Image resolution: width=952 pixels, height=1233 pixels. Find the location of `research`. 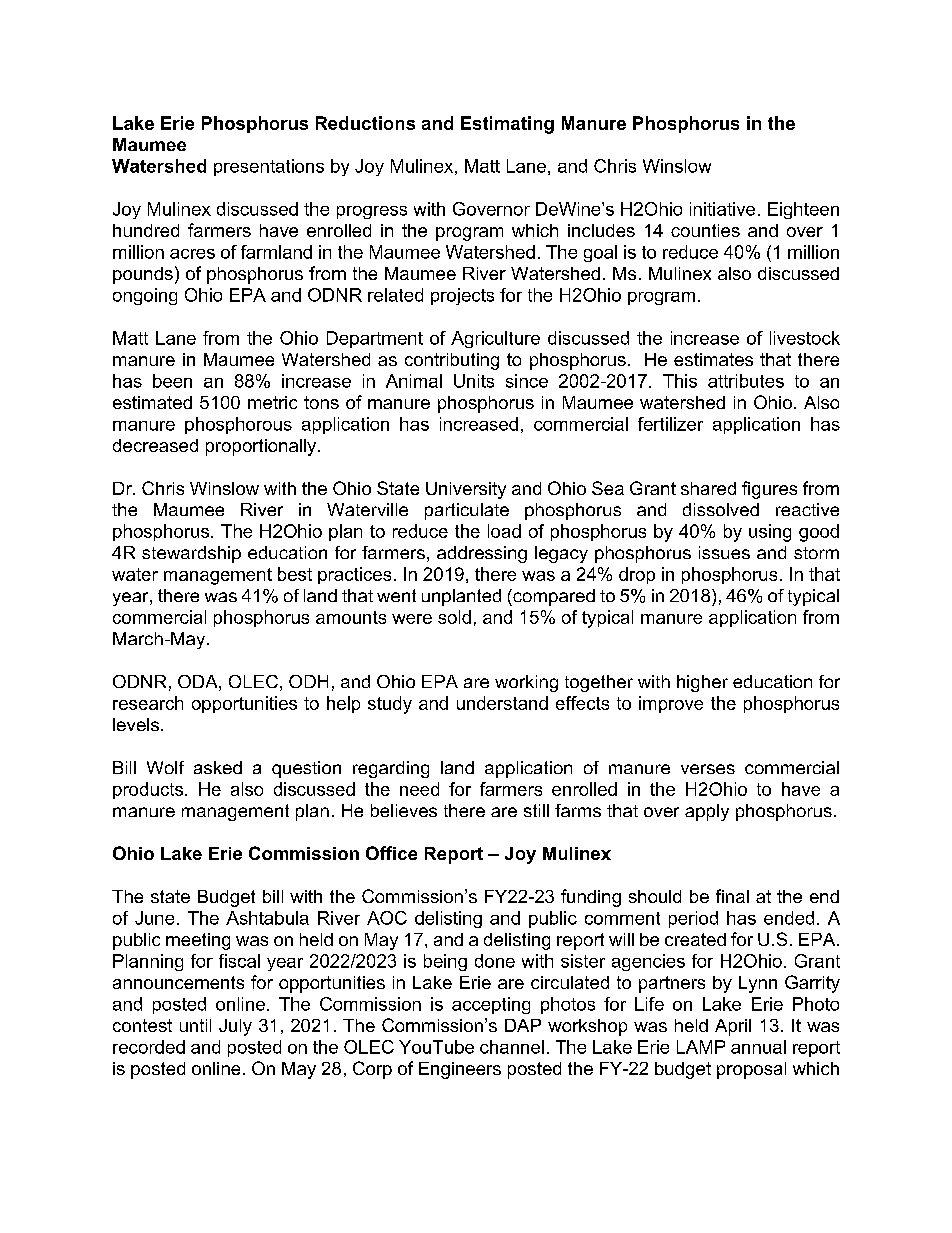

research is located at coordinates (148, 703).
